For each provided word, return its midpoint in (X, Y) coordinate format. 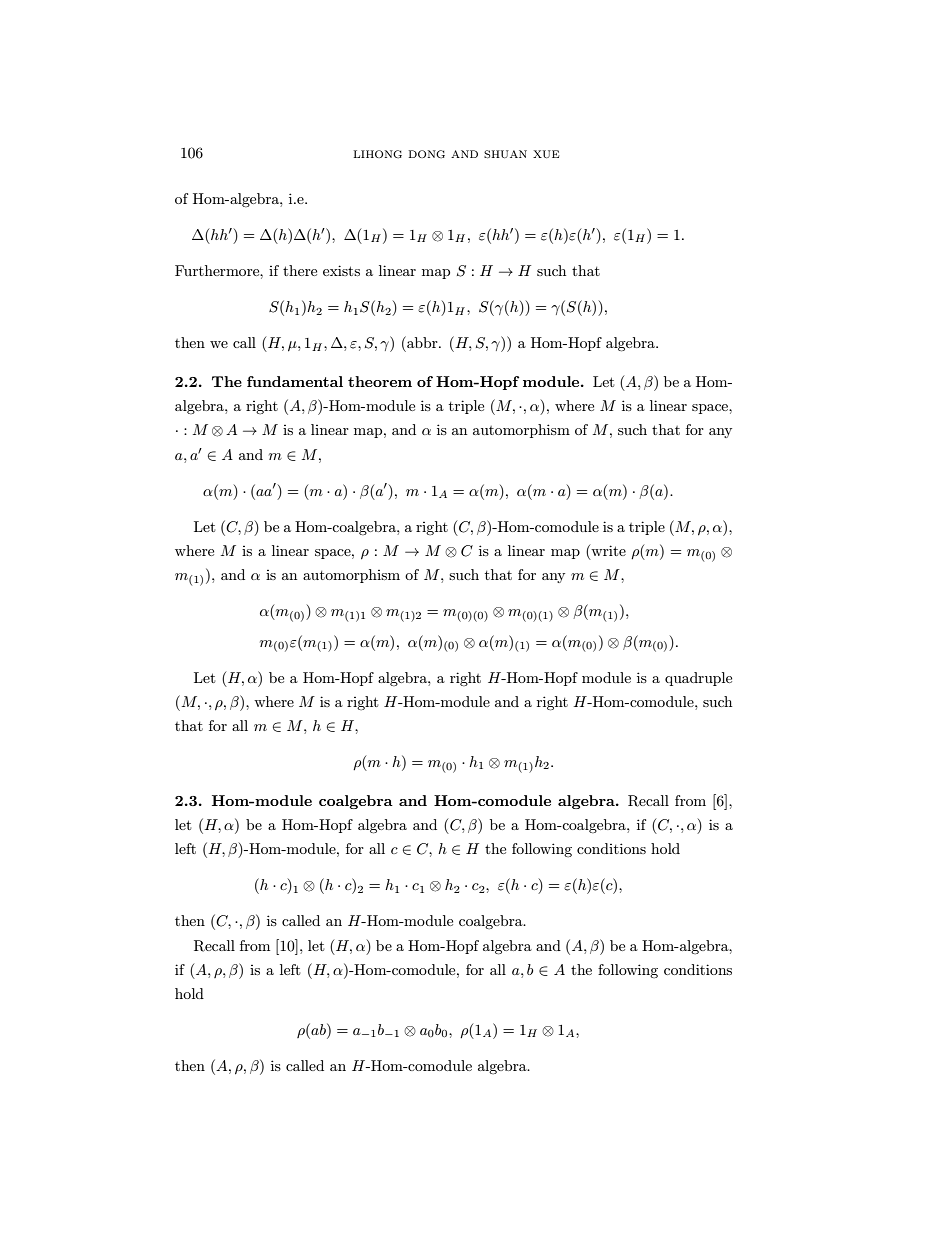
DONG (427, 154)
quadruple (698, 679)
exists (341, 270)
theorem (380, 381)
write (607, 552)
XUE (546, 154)
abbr (422, 342)
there (300, 270)
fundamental (295, 381)
